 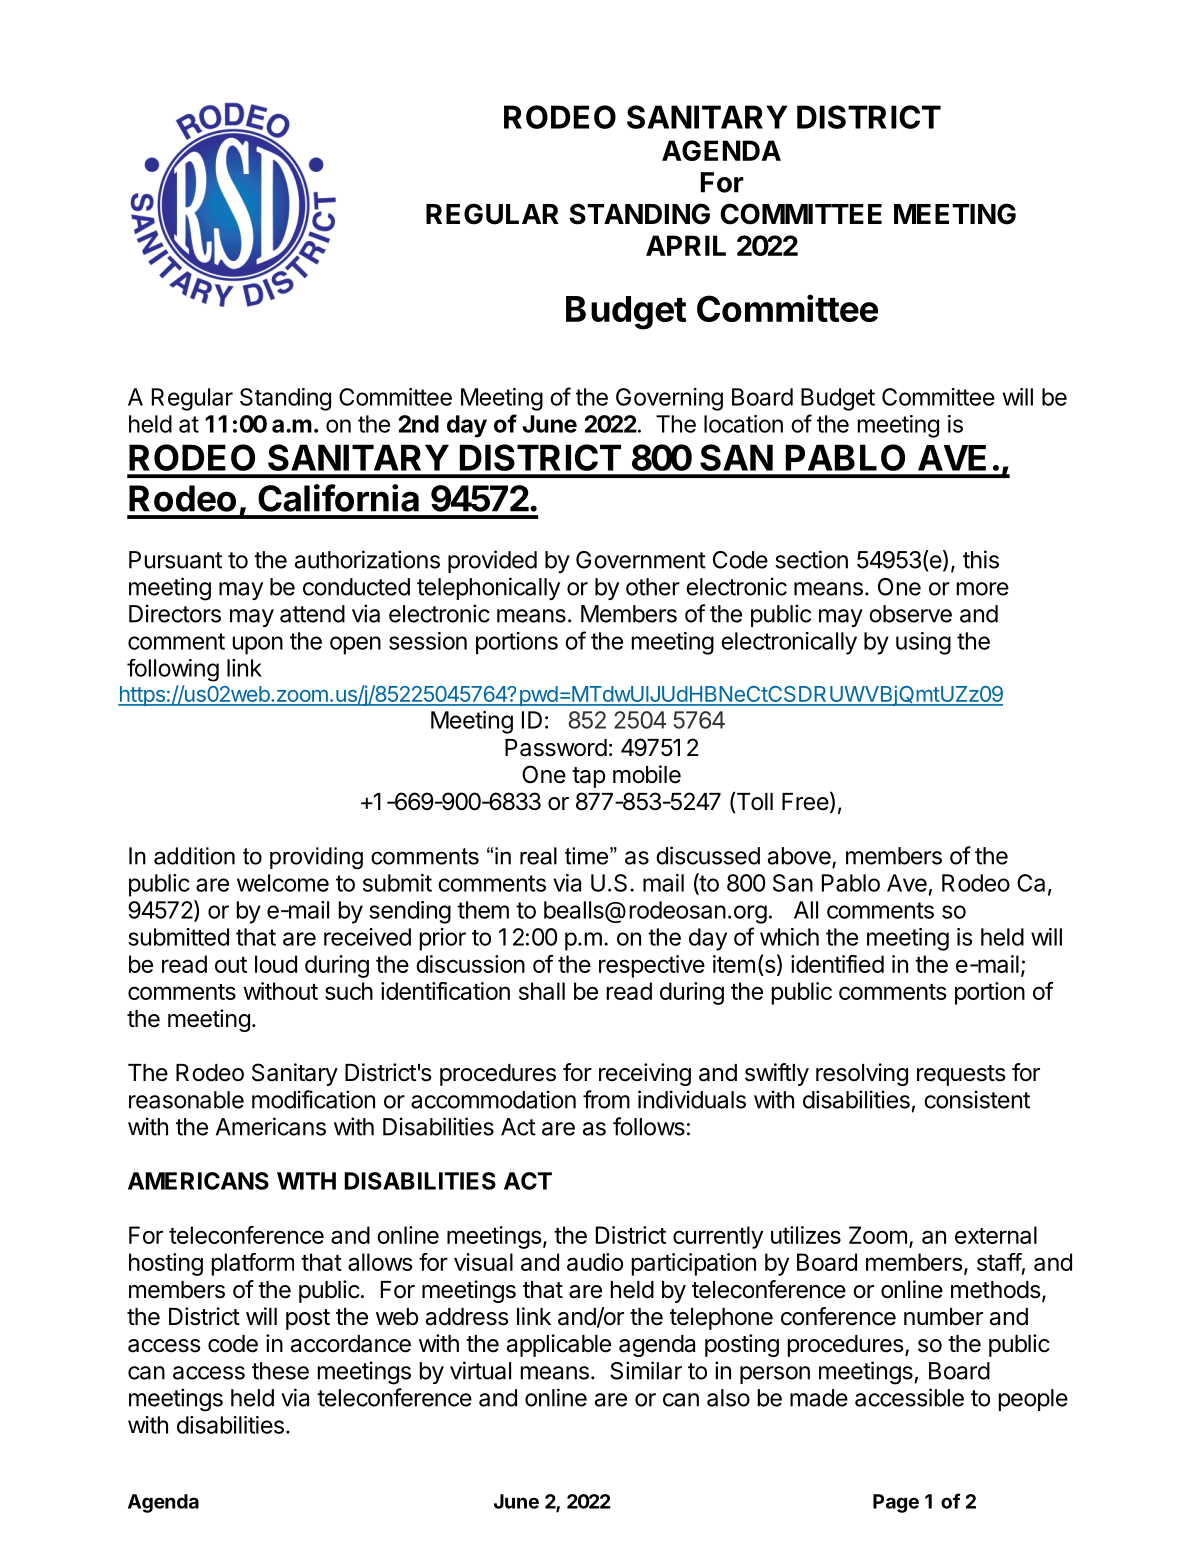 I want to click on Page, so click(x=896, y=1503).
